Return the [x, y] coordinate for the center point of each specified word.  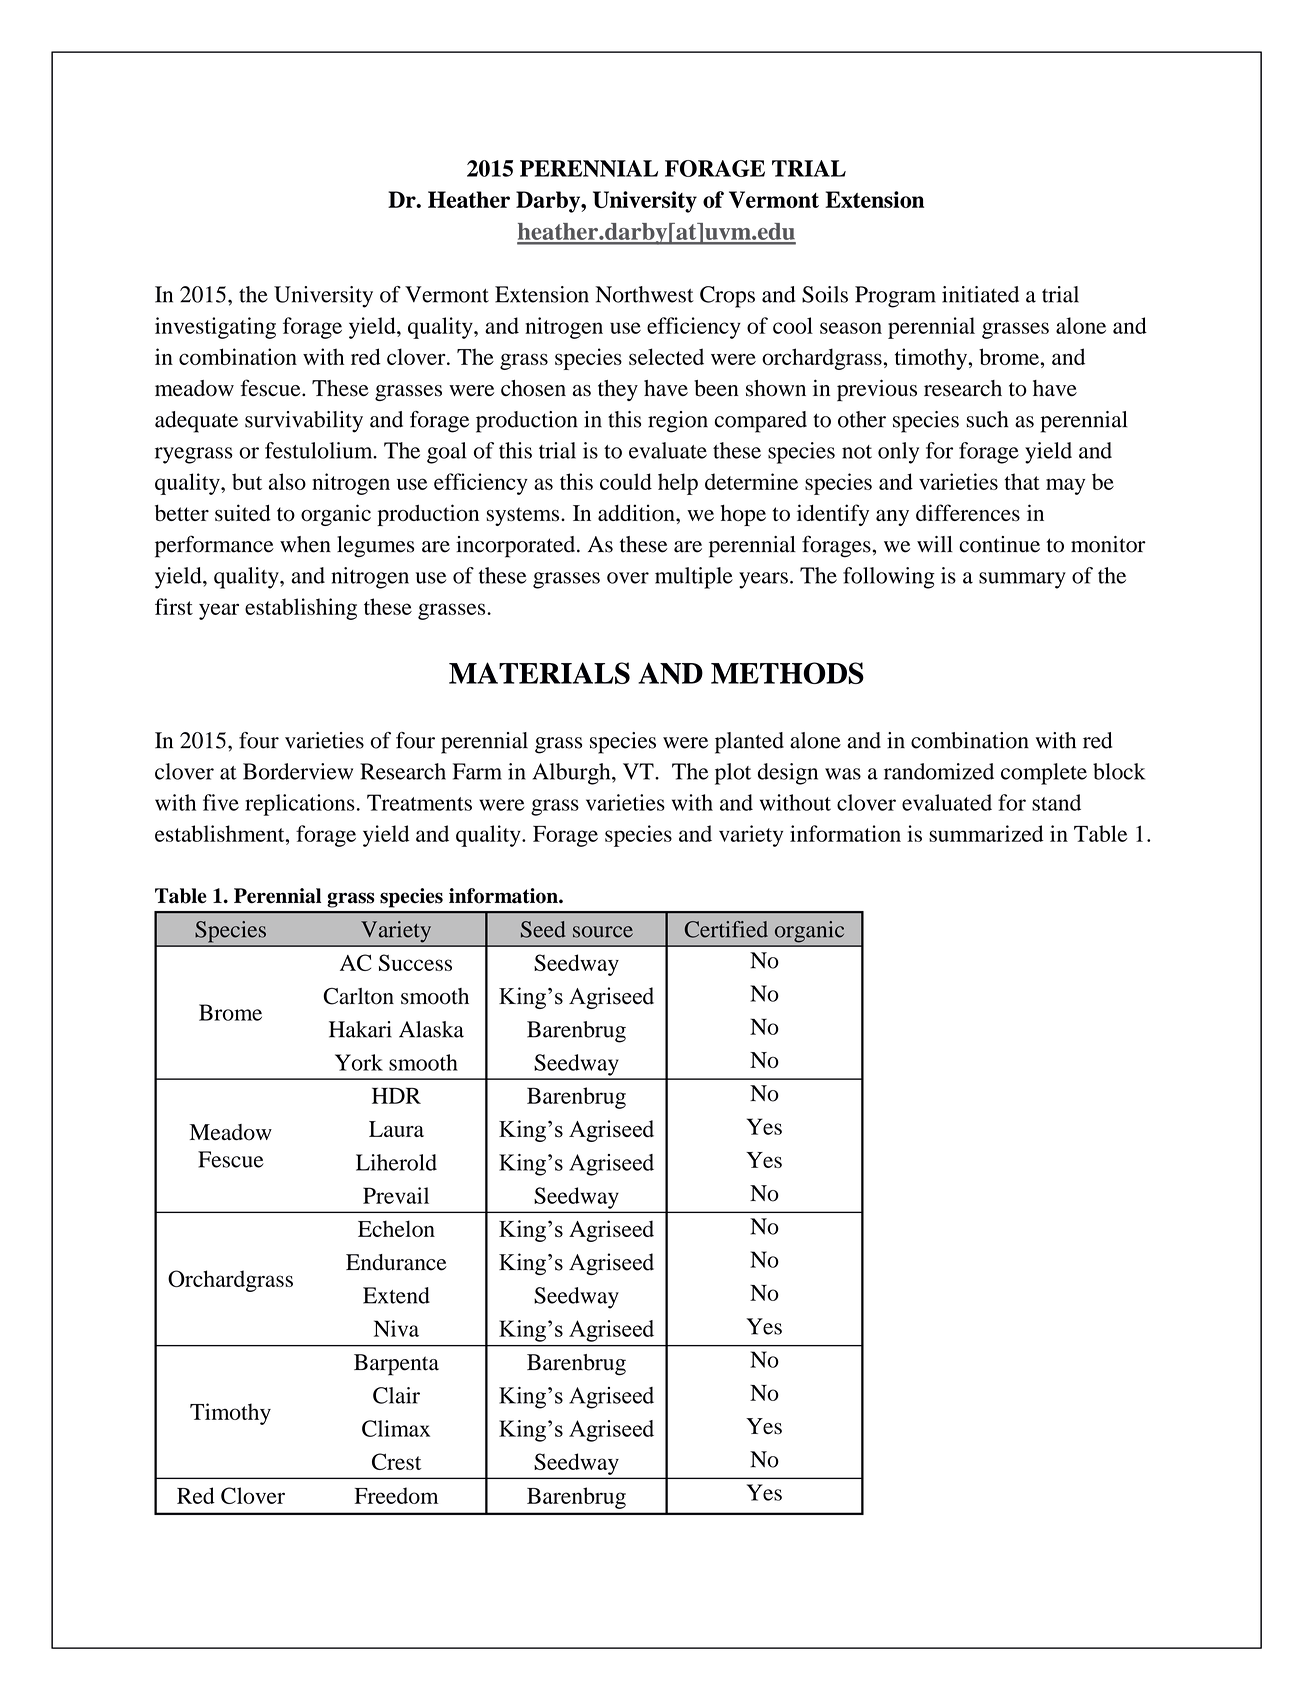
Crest [396, 1461]
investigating [215, 328]
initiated [980, 294]
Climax [396, 1428]
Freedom [396, 1495]
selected [666, 356]
